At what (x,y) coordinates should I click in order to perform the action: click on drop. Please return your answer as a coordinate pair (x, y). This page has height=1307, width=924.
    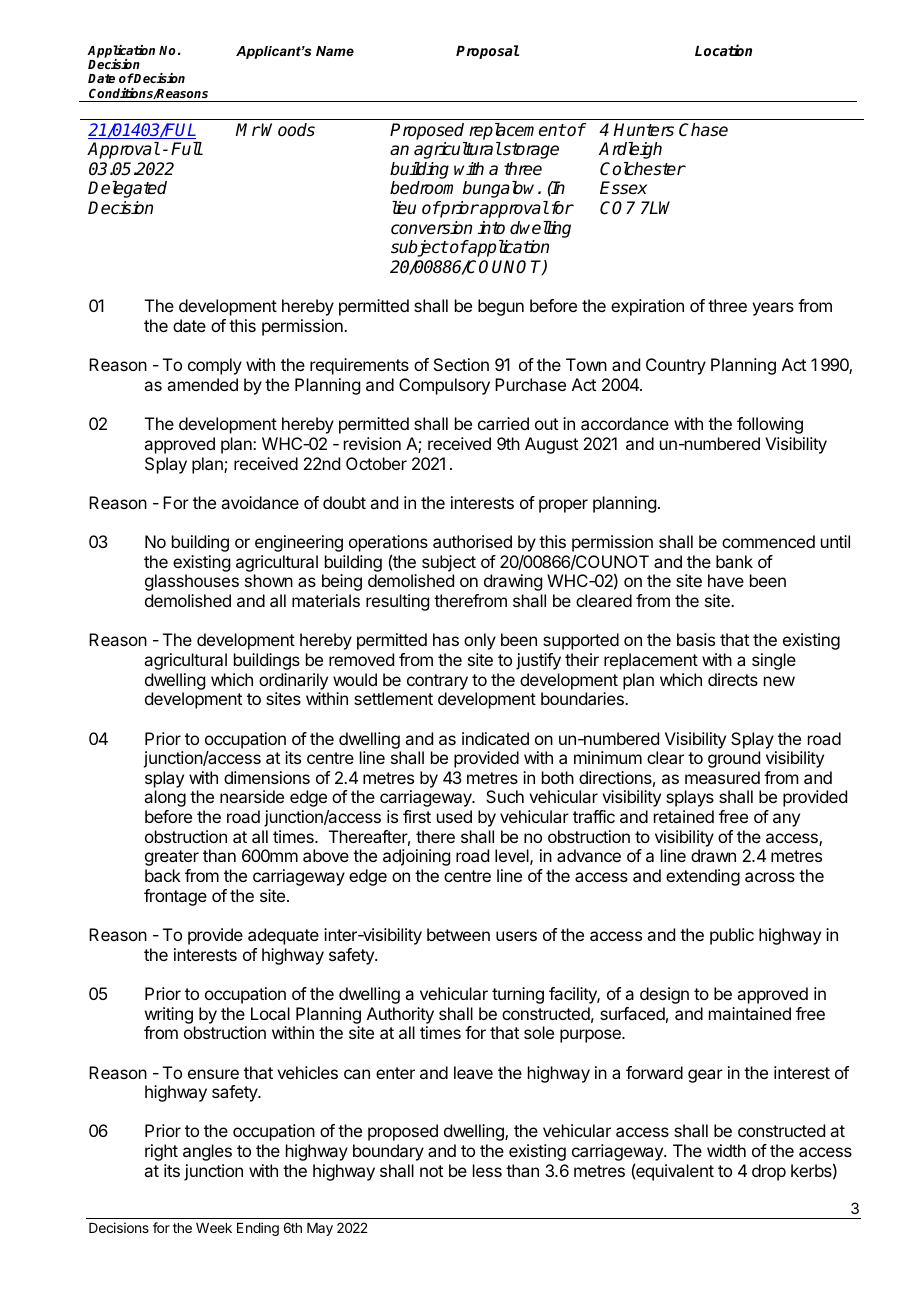
    Looking at the image, I should click on (769, 1172).
